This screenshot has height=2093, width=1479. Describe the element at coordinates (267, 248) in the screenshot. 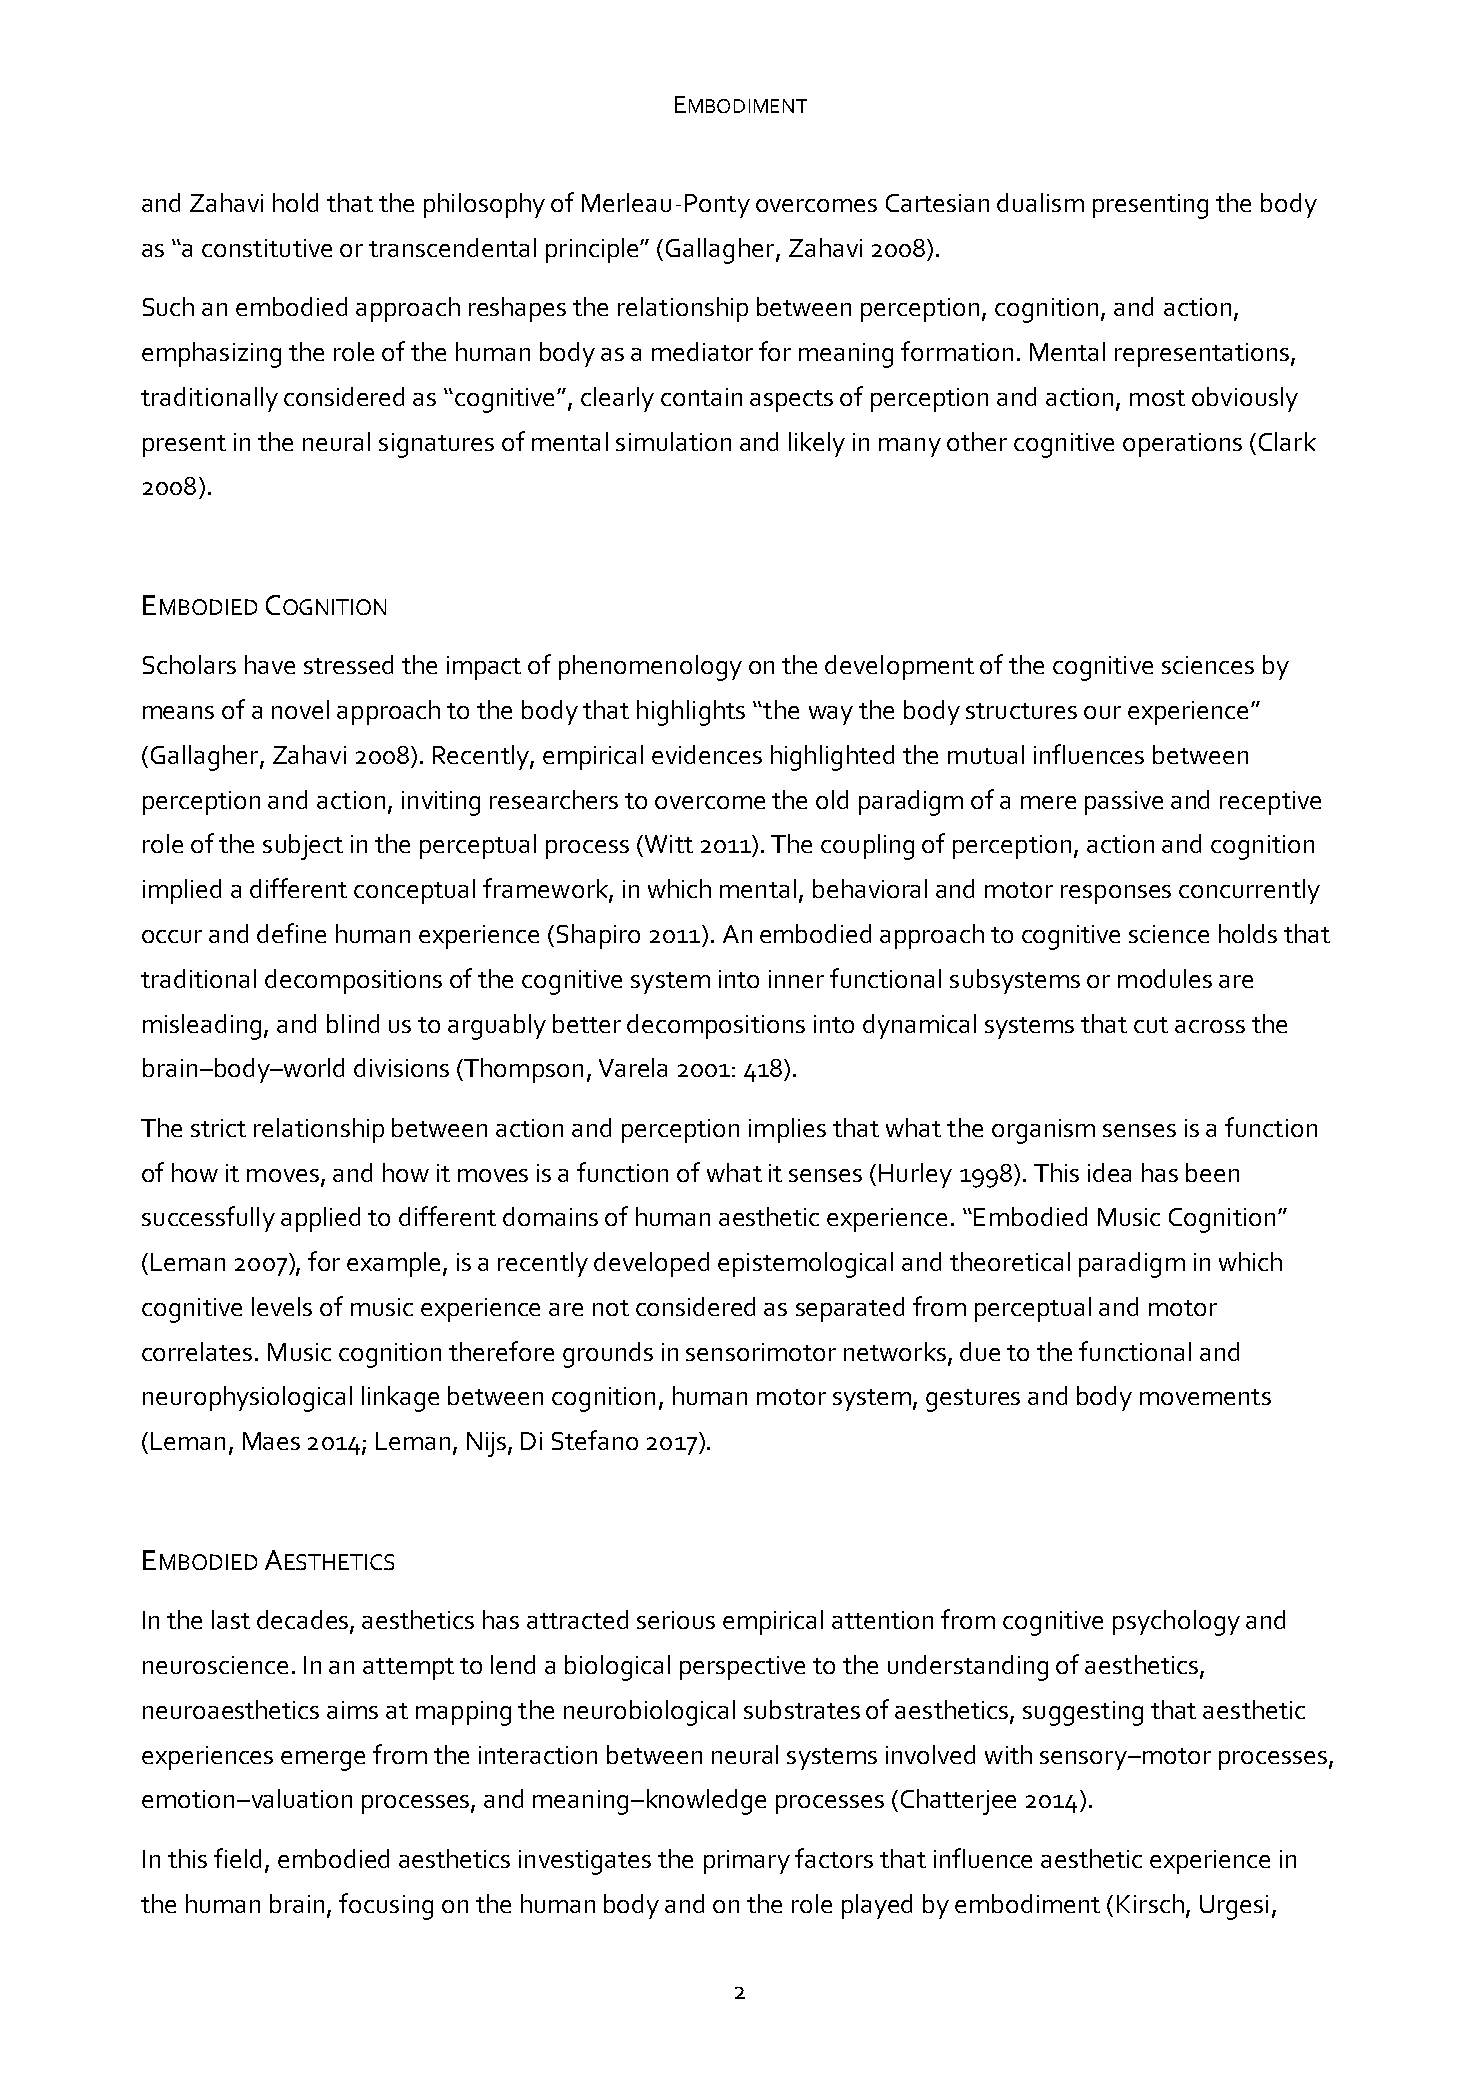

I see `constitutive` at that location.
